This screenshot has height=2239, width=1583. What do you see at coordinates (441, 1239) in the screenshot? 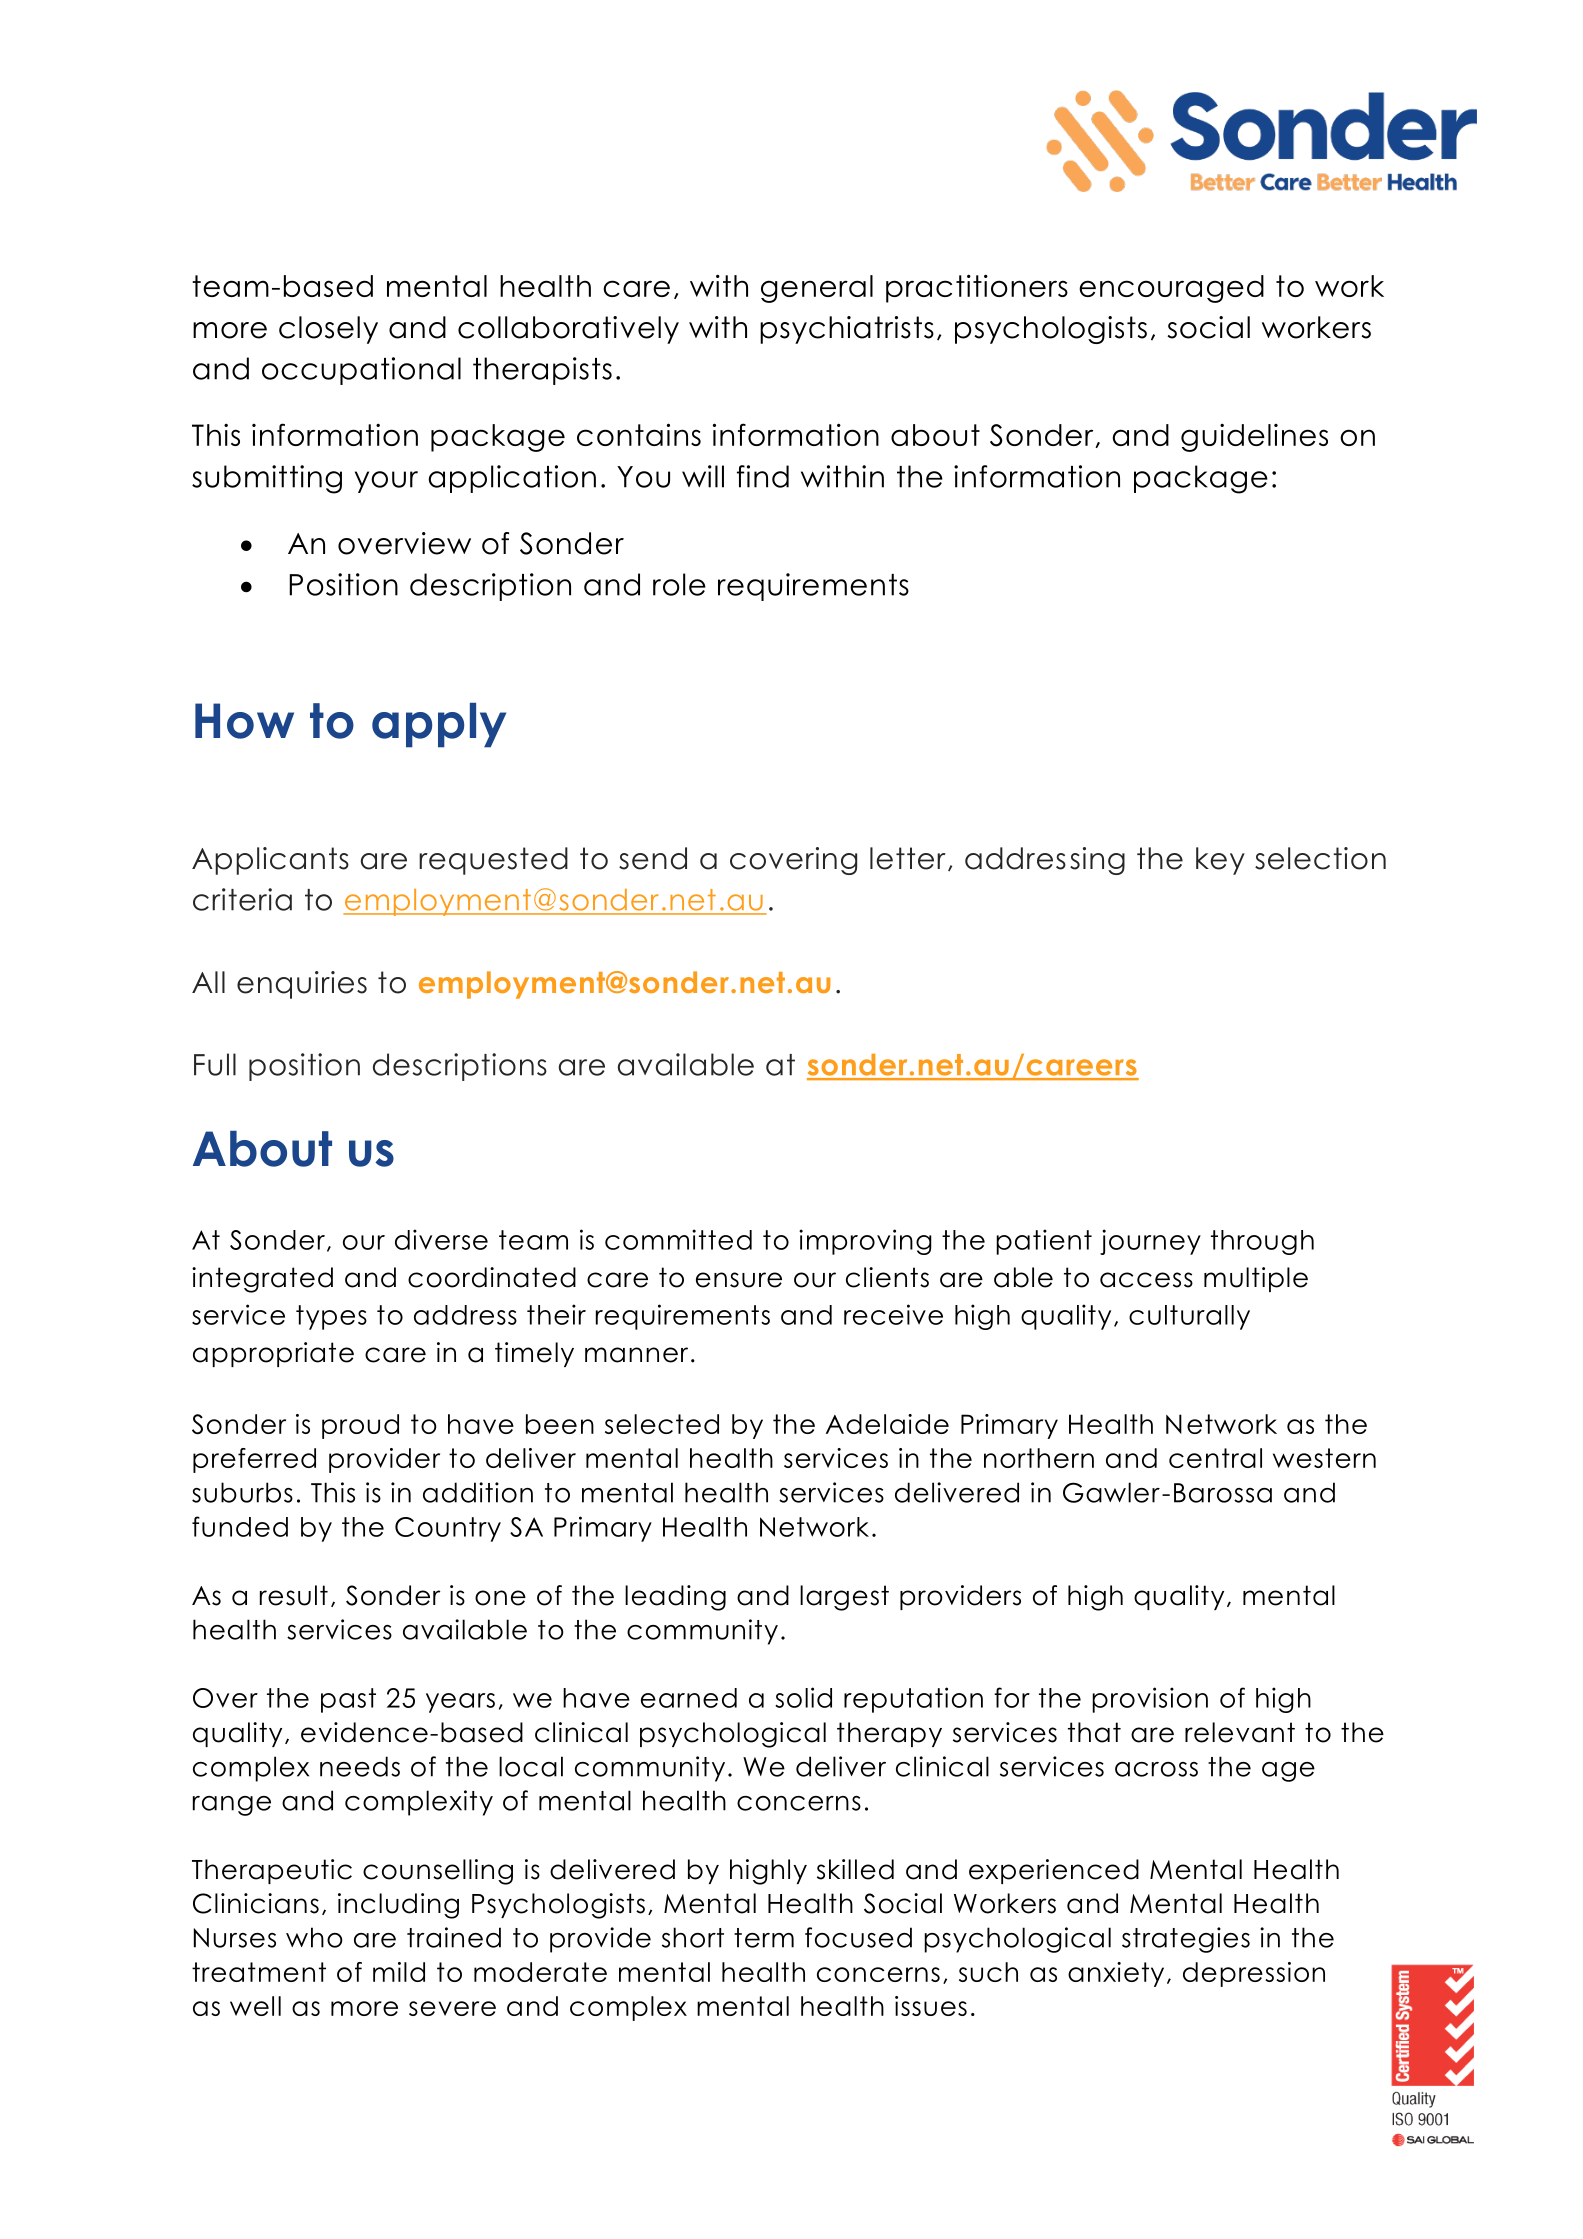
I see `diverse` at bounding box center [441, 1239].
